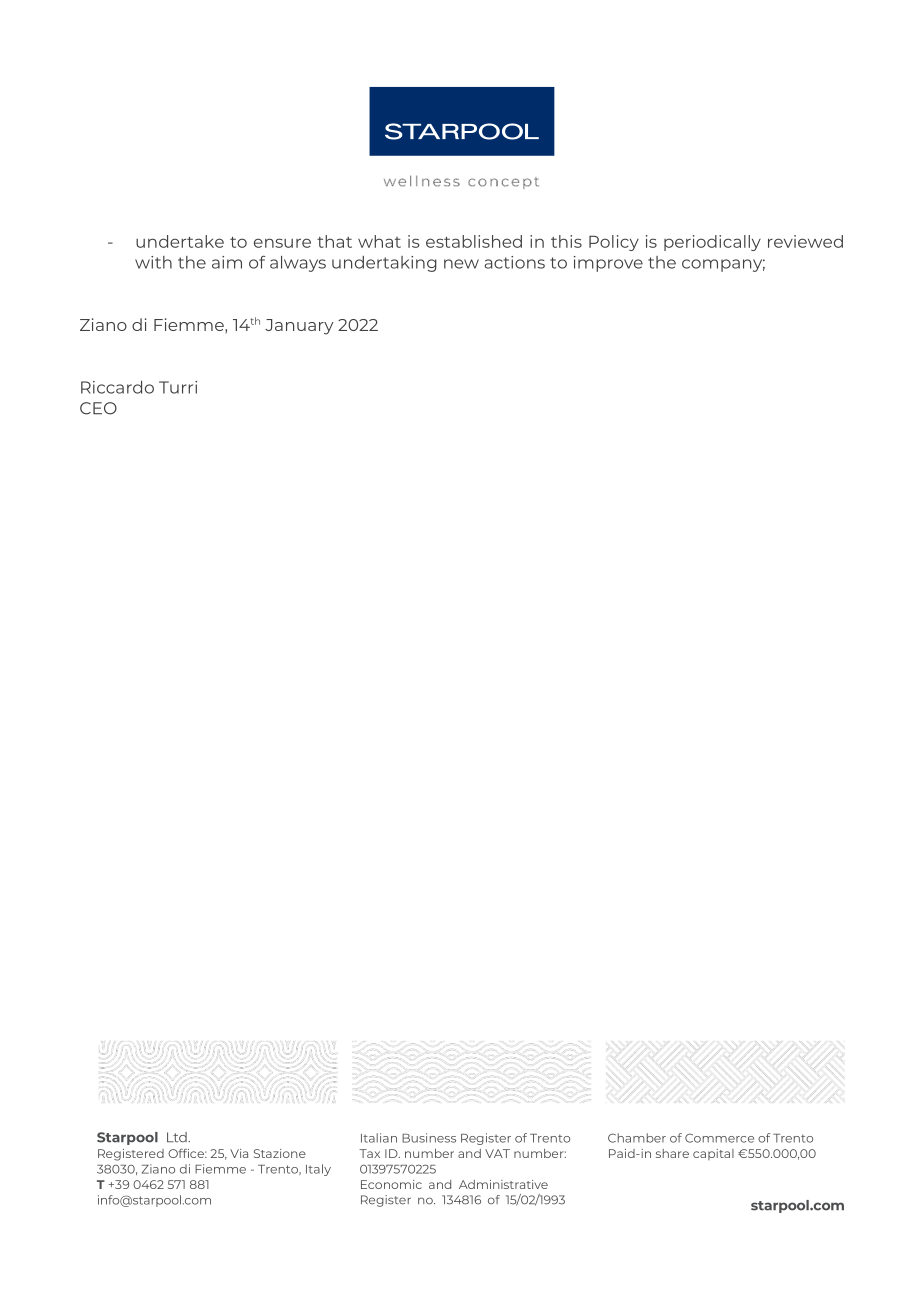 This page has height=1307, width=924. What do you see at coordinates (712, 243) in the page?
I see `periodically` at bounding box center [712, 243].
